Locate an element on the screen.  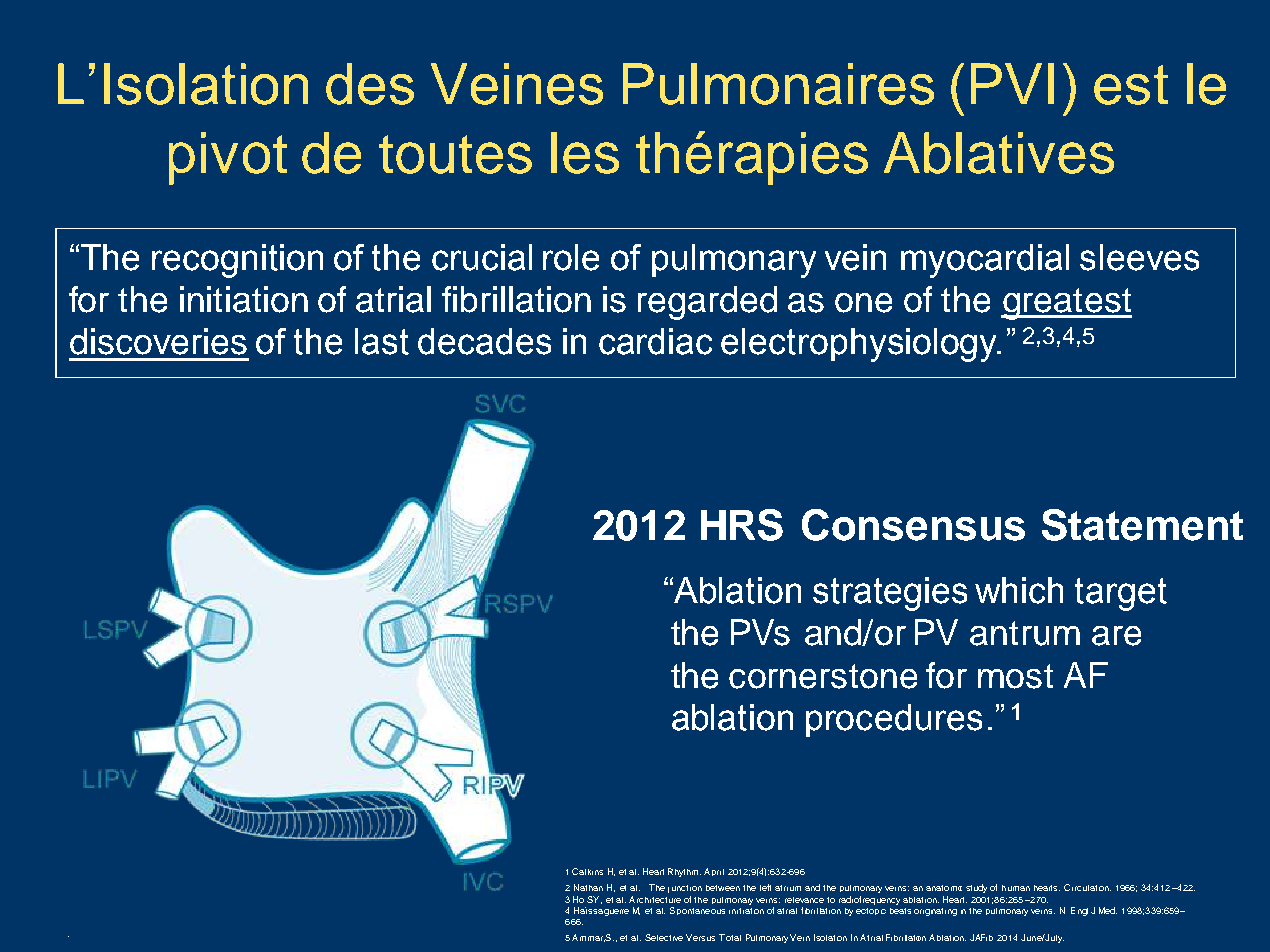
which is located at coordinates (1019, 590).
